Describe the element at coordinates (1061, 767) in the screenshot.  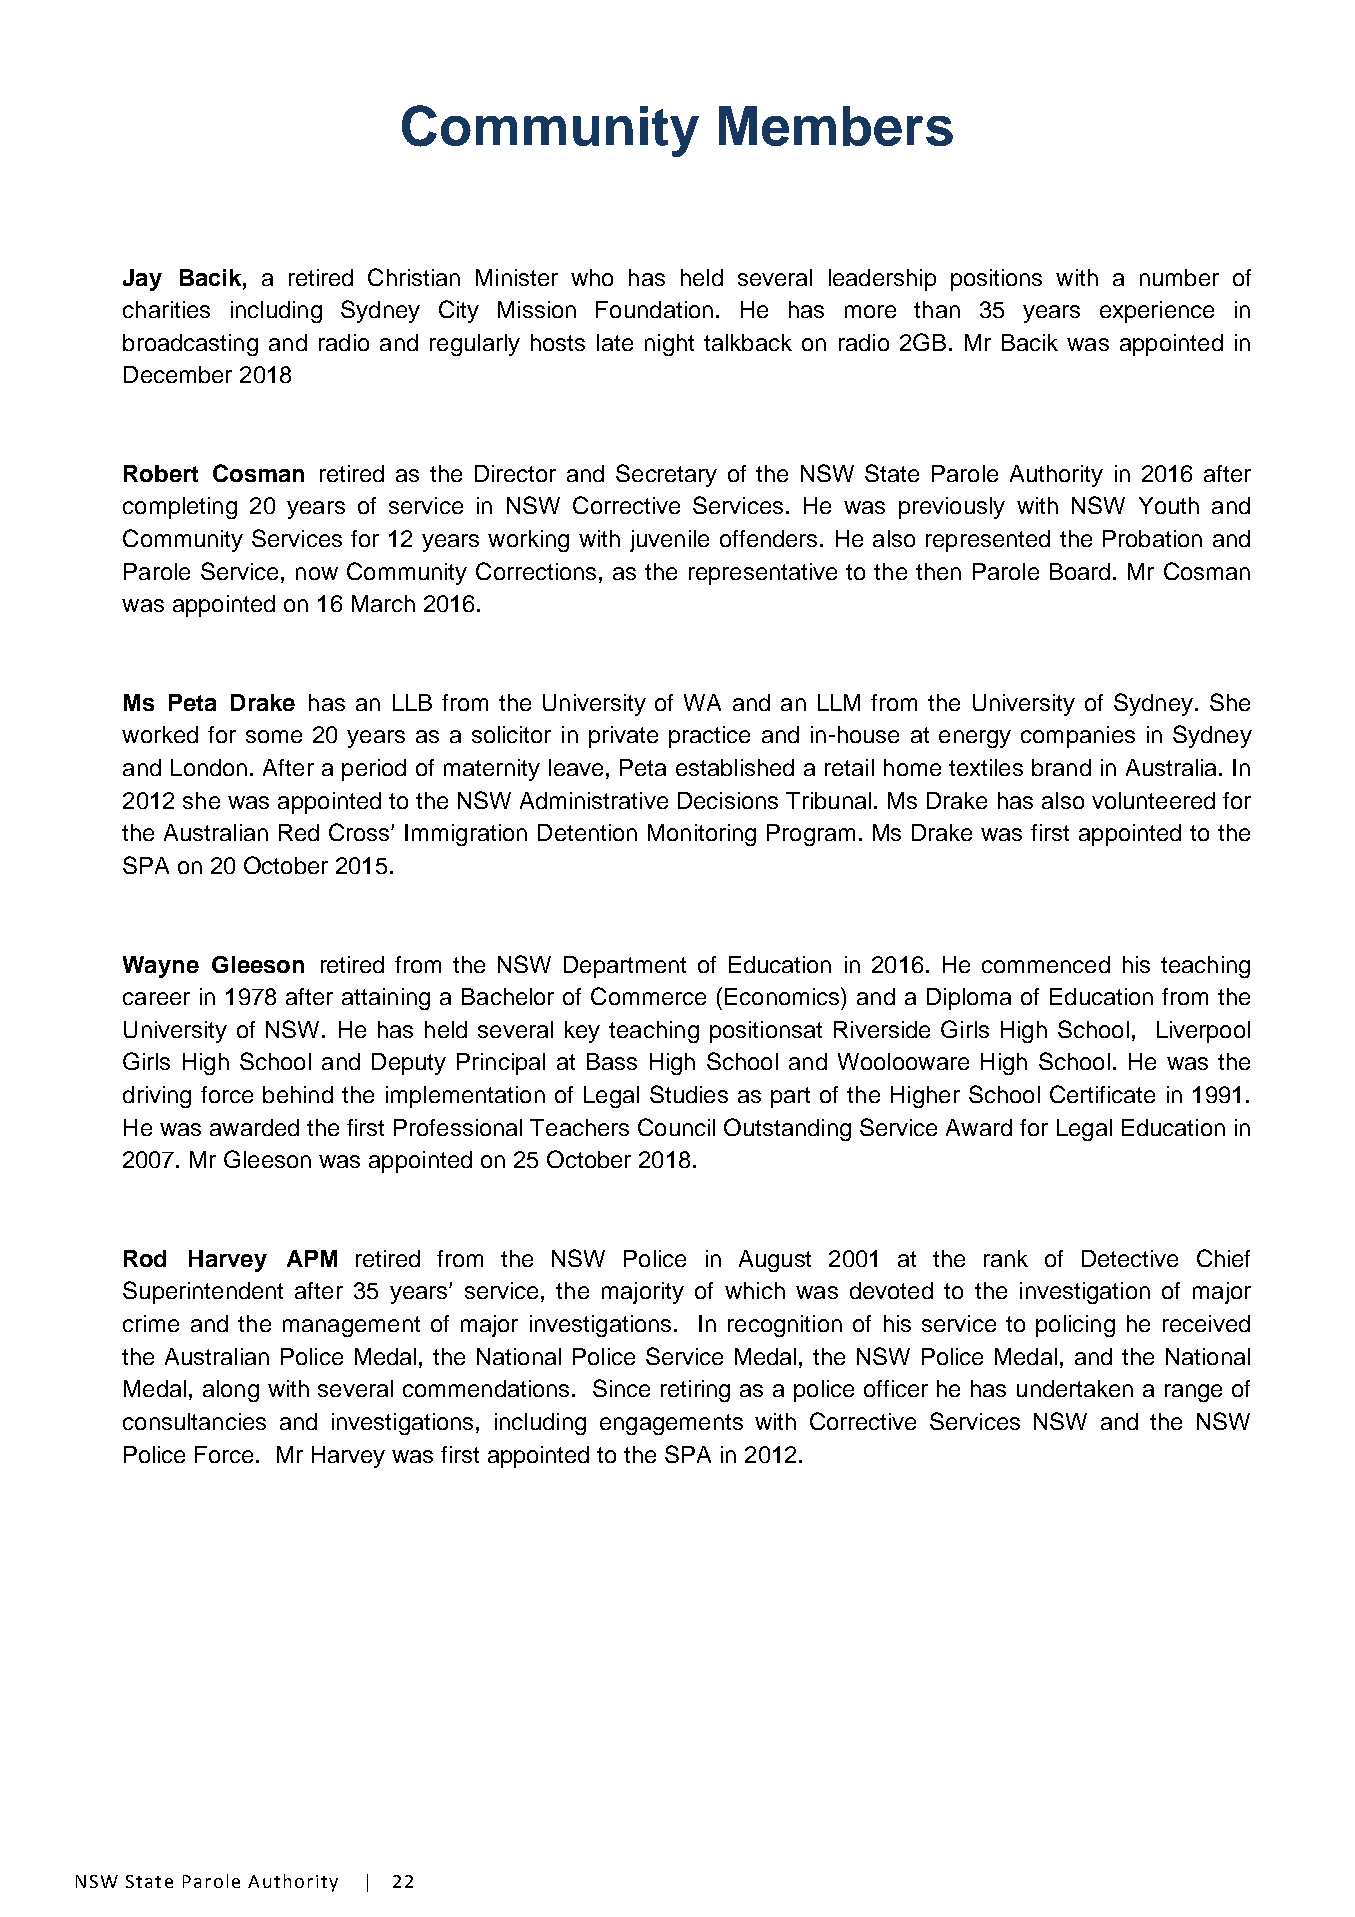
I see `brand` at that location.
